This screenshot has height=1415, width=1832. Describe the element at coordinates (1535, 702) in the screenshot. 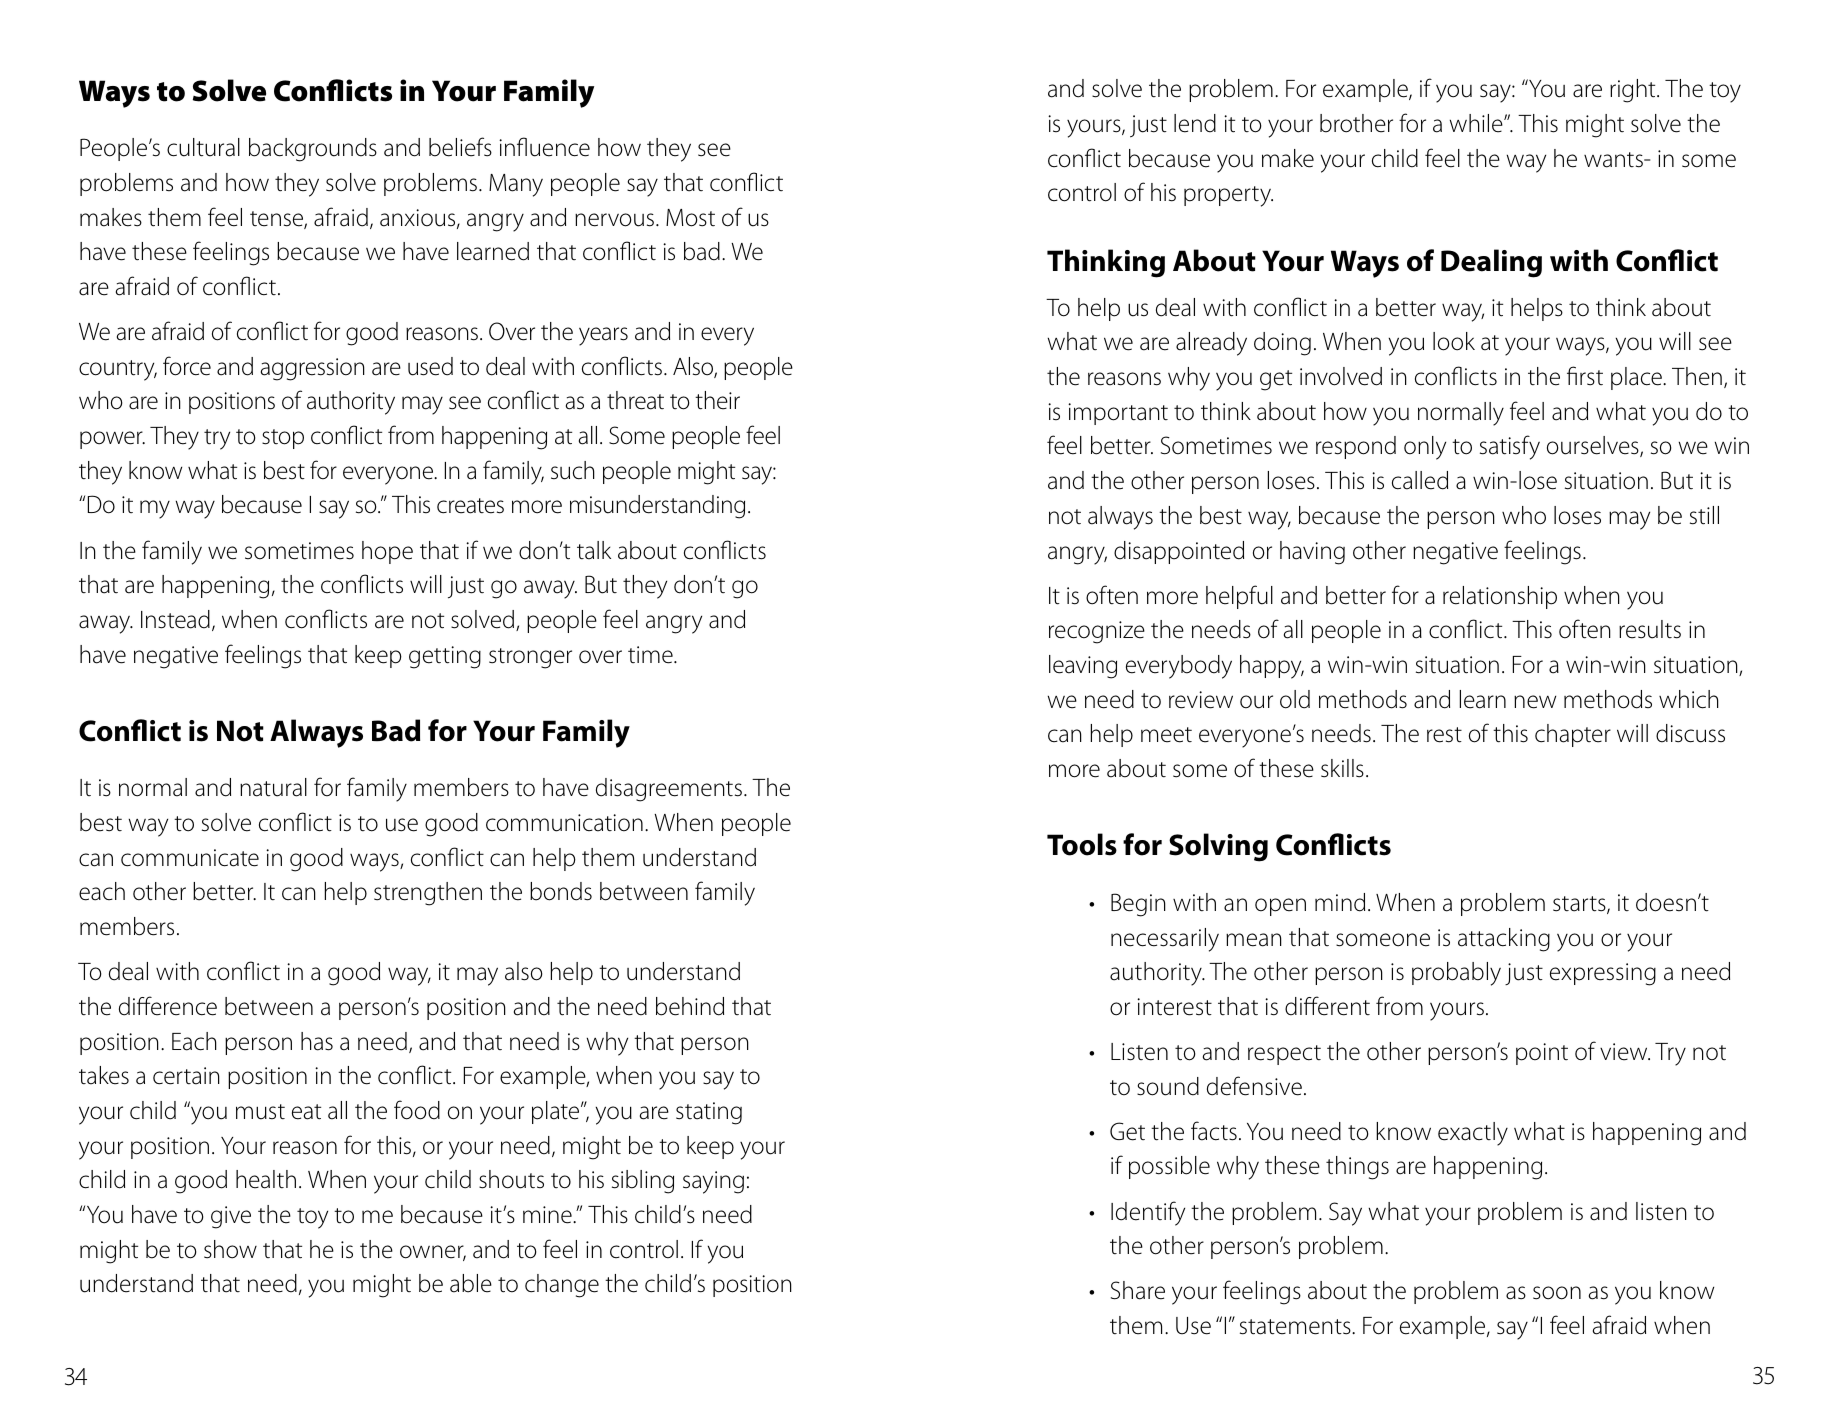

I see `new` at that location.
